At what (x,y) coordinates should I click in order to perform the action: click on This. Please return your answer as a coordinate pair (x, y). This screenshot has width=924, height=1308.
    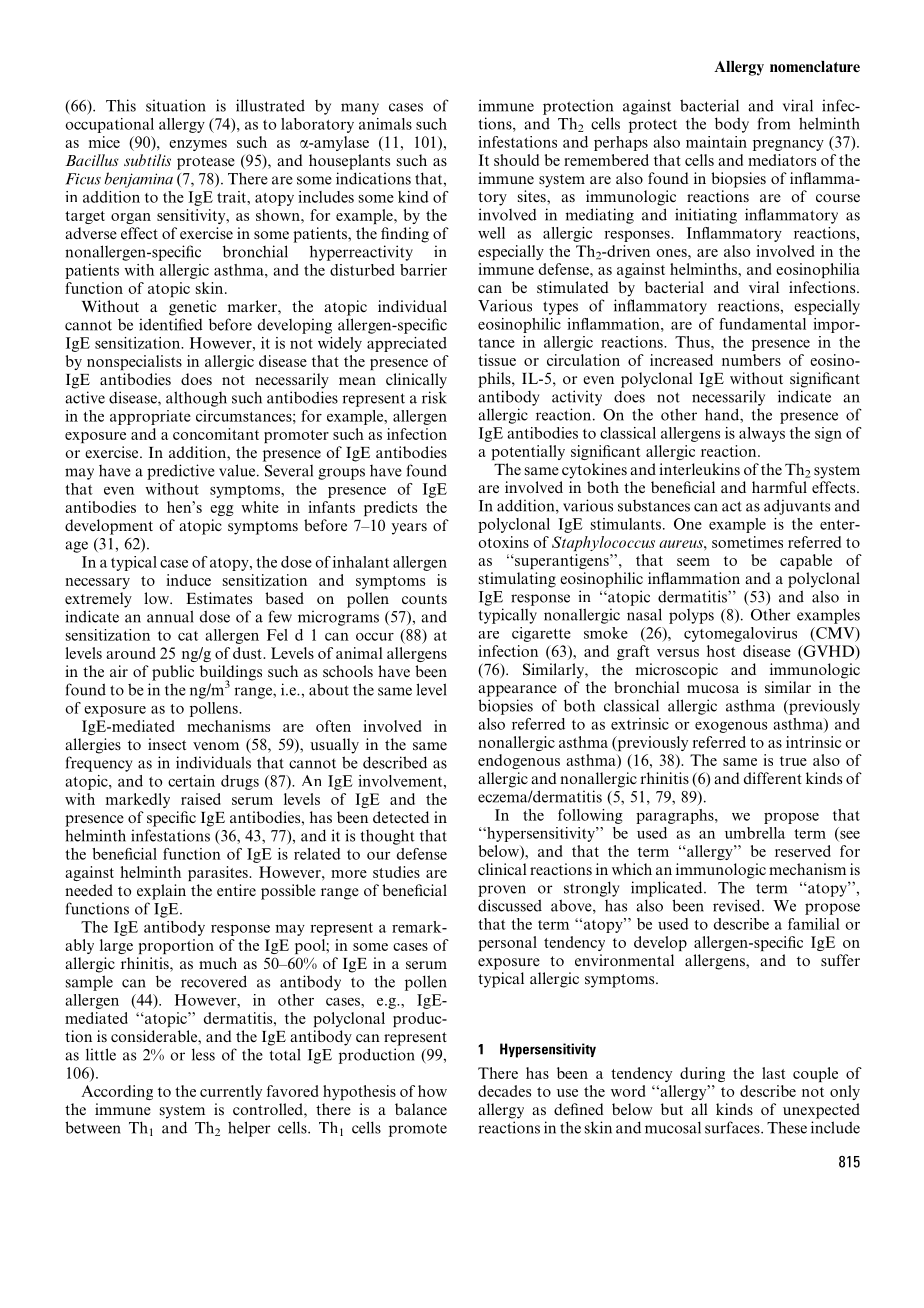
    Looking at the image, I should click on (121, 105).
